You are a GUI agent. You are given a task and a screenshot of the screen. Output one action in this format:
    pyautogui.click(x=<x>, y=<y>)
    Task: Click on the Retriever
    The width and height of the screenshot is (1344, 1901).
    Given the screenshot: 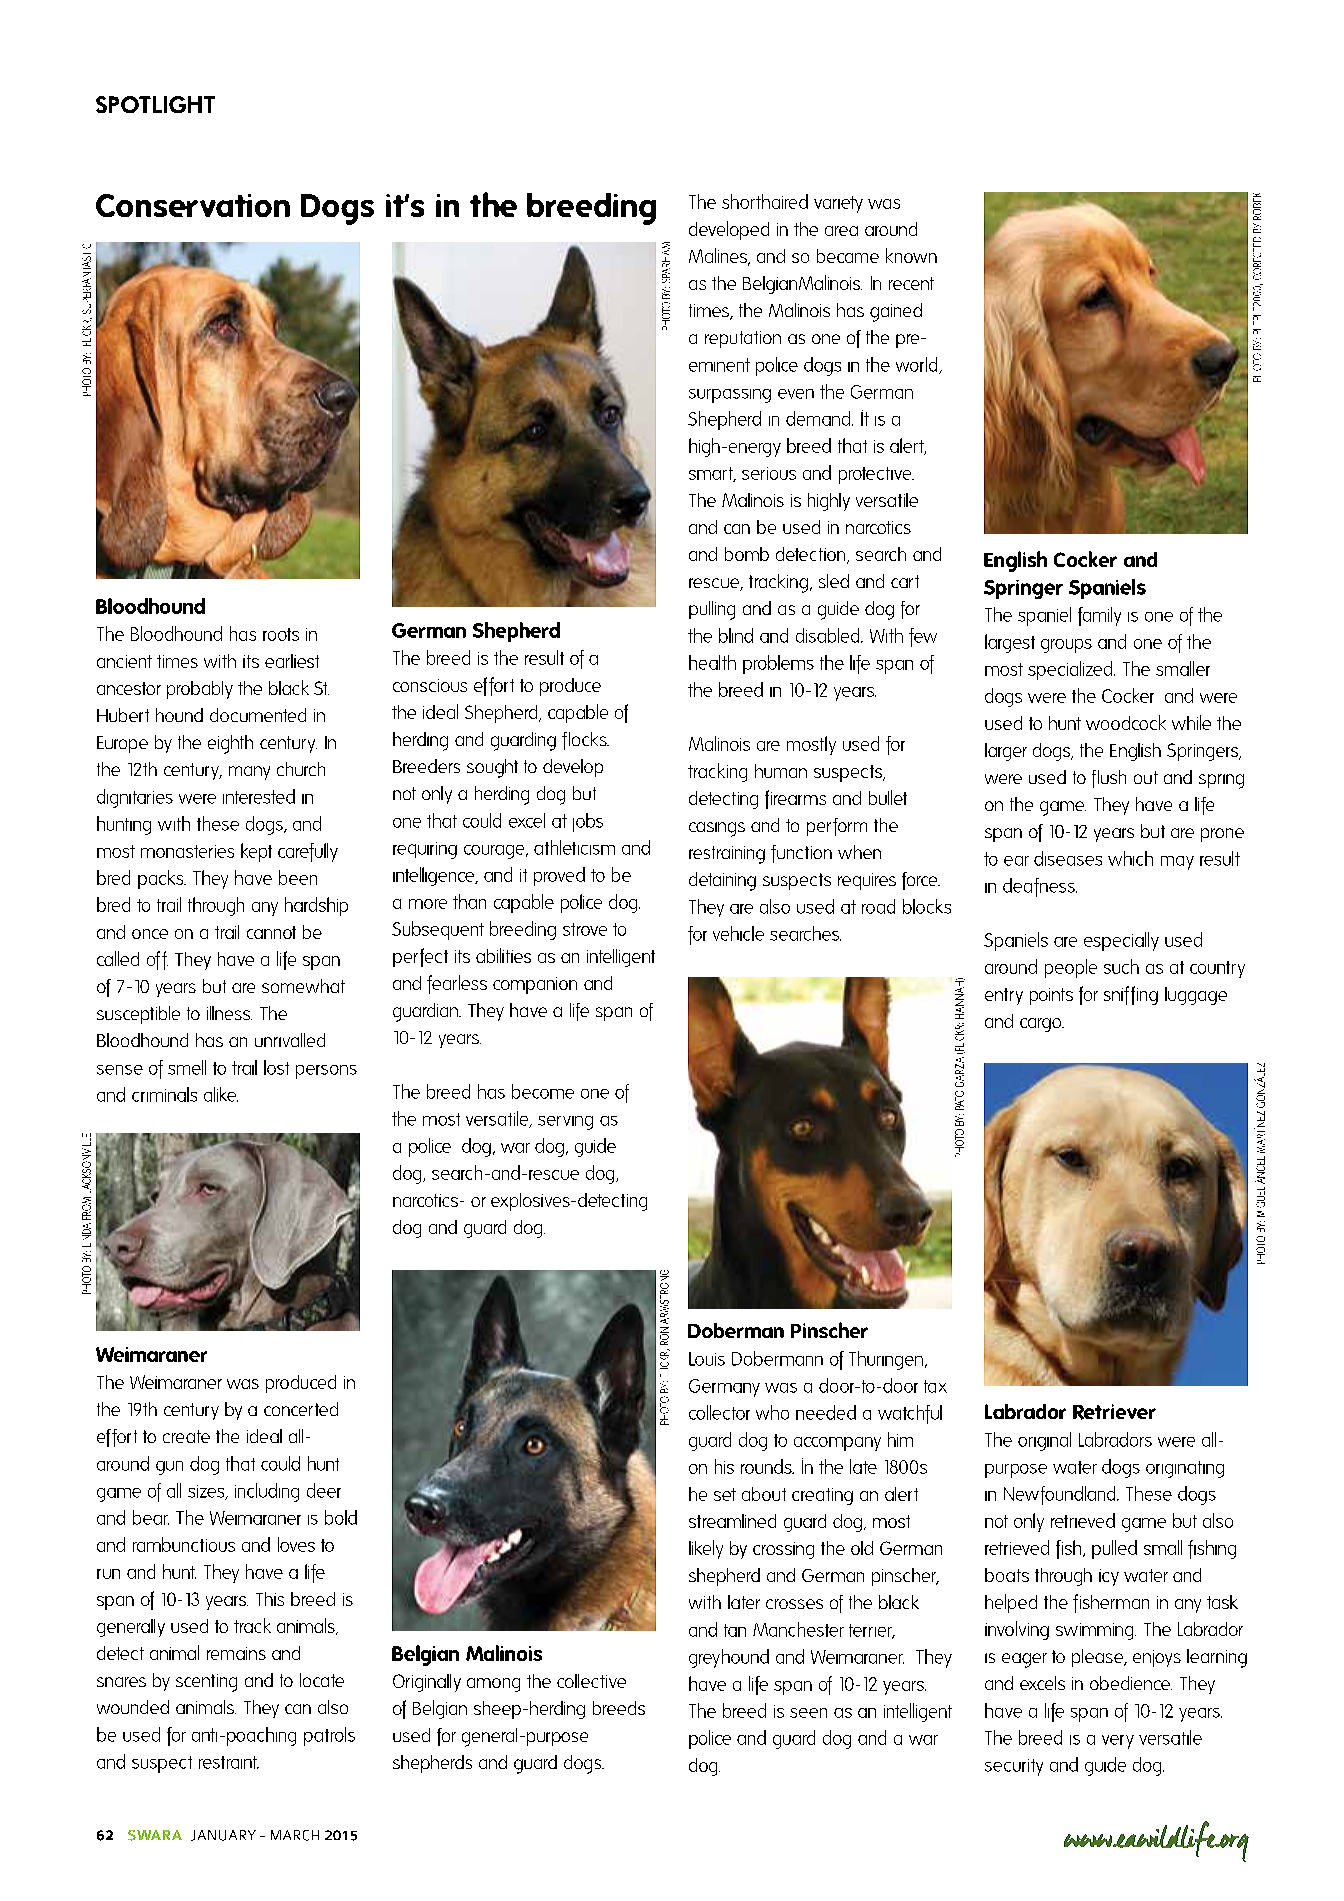 What is the action you would take?
    pyautogui.click(x=1114, y=1412)
